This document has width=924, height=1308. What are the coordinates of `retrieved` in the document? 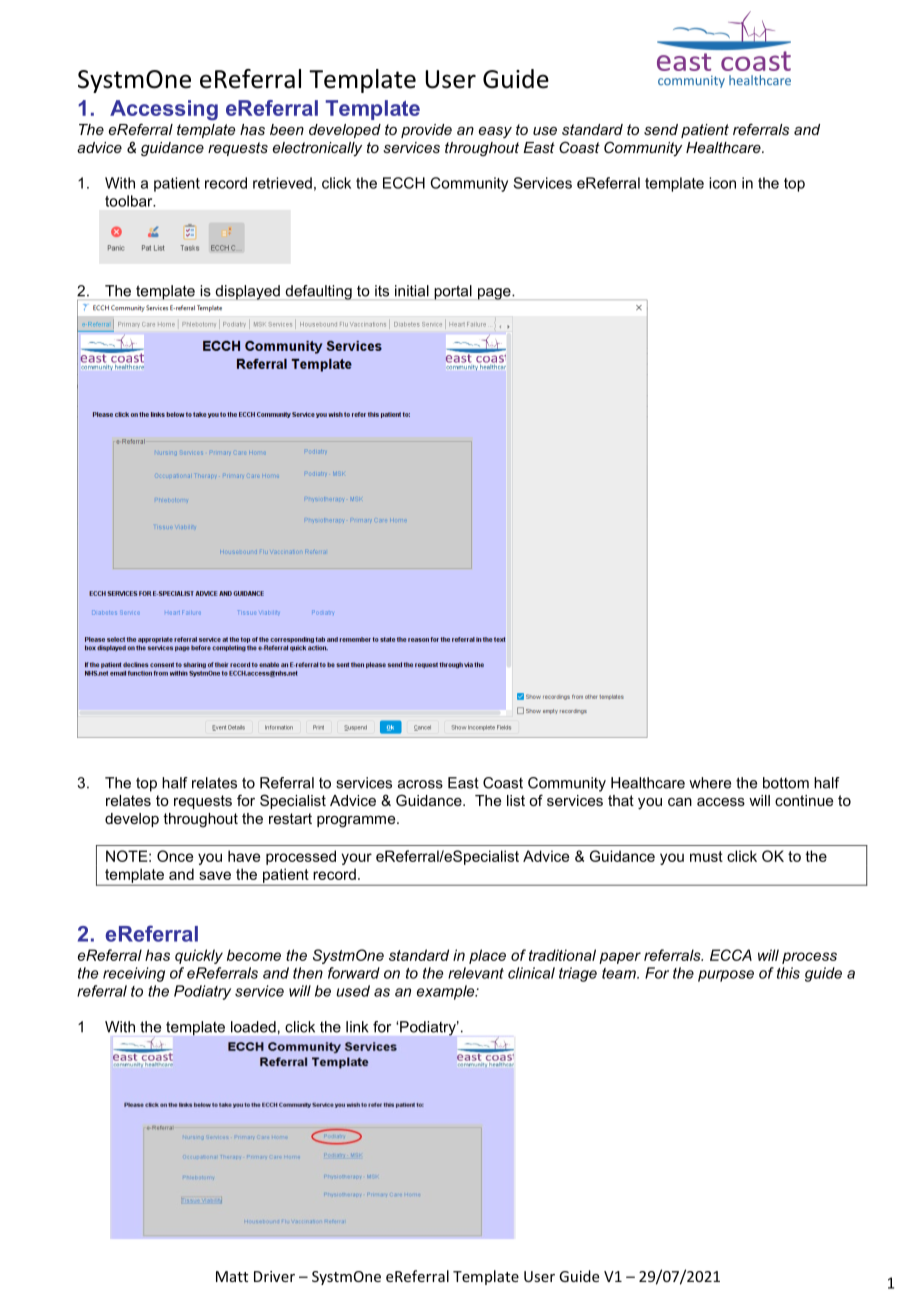 It's located at (282, 183).
